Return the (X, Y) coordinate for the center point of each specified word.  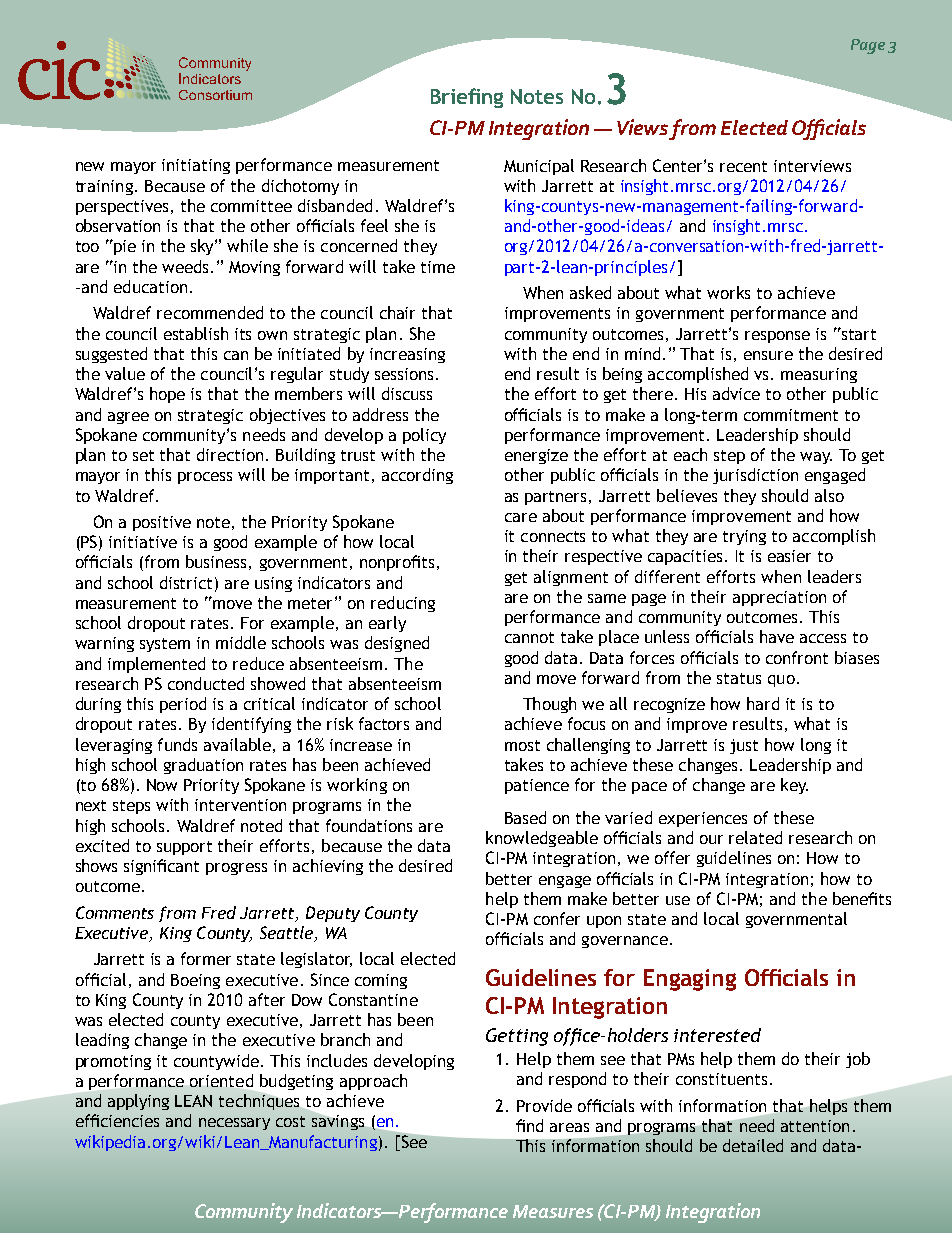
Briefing (467, 98)
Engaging (690, 980)
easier (789, 556)
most (522, 745)
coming (381, 981)
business (216, 561)
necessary (234, 1124)
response (777, 337)
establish (196, 333)
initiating (196, 166)
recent (743, 166)
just (744, 746)
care (521, 517)
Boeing (195, 981)
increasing (407, 355)
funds (177, 744)
